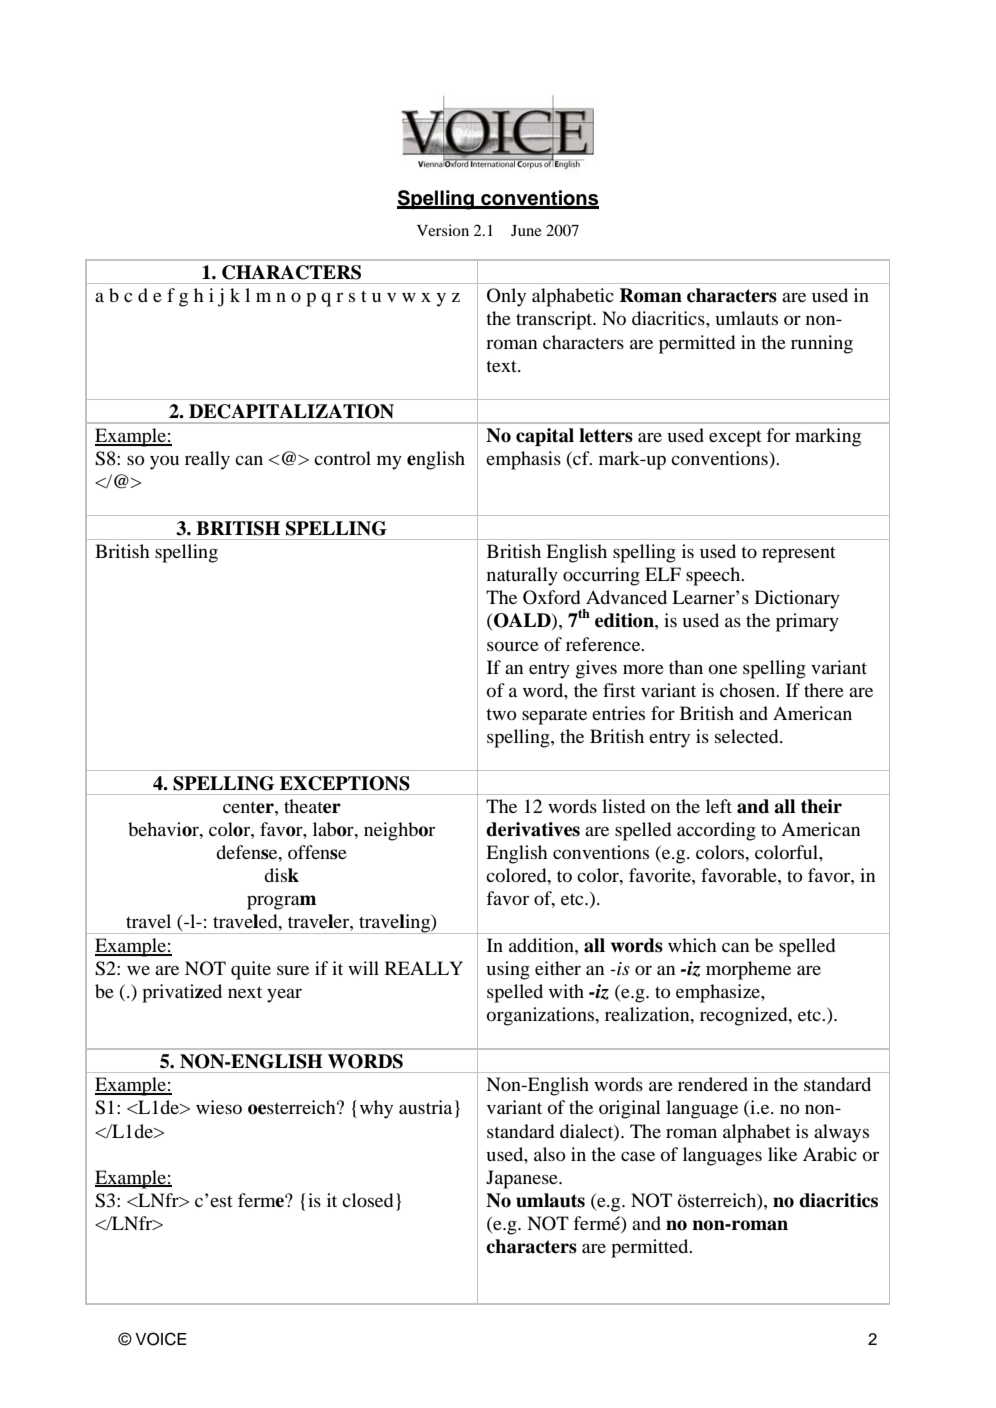 The height and width of the image is (1408, 996). What do you see at coordinates (281, 875) in the image?
I see `disk` at bounding box center [281, 875].
